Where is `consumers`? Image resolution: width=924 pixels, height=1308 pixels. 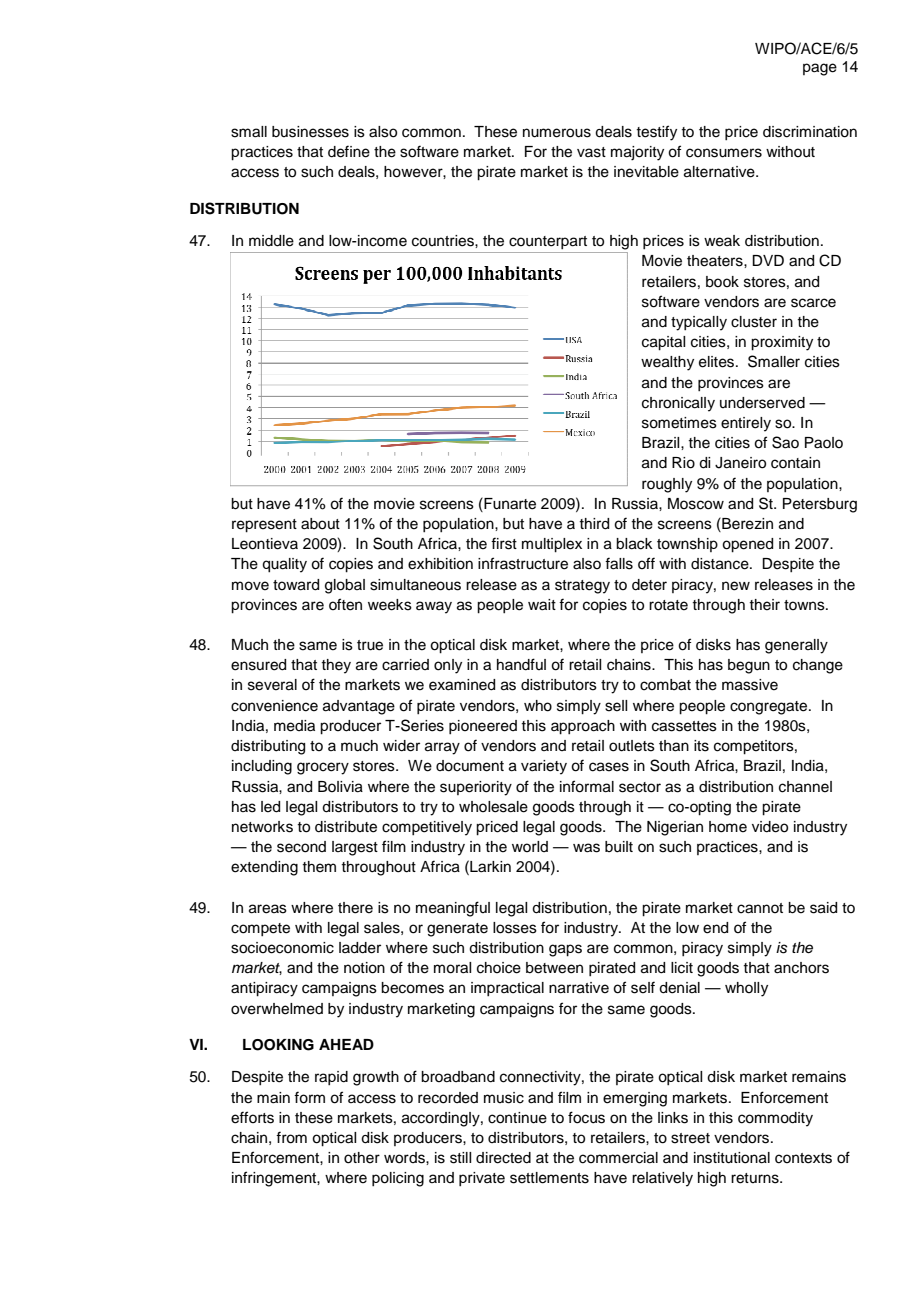
consumers is located at coordinates (724, 153).
